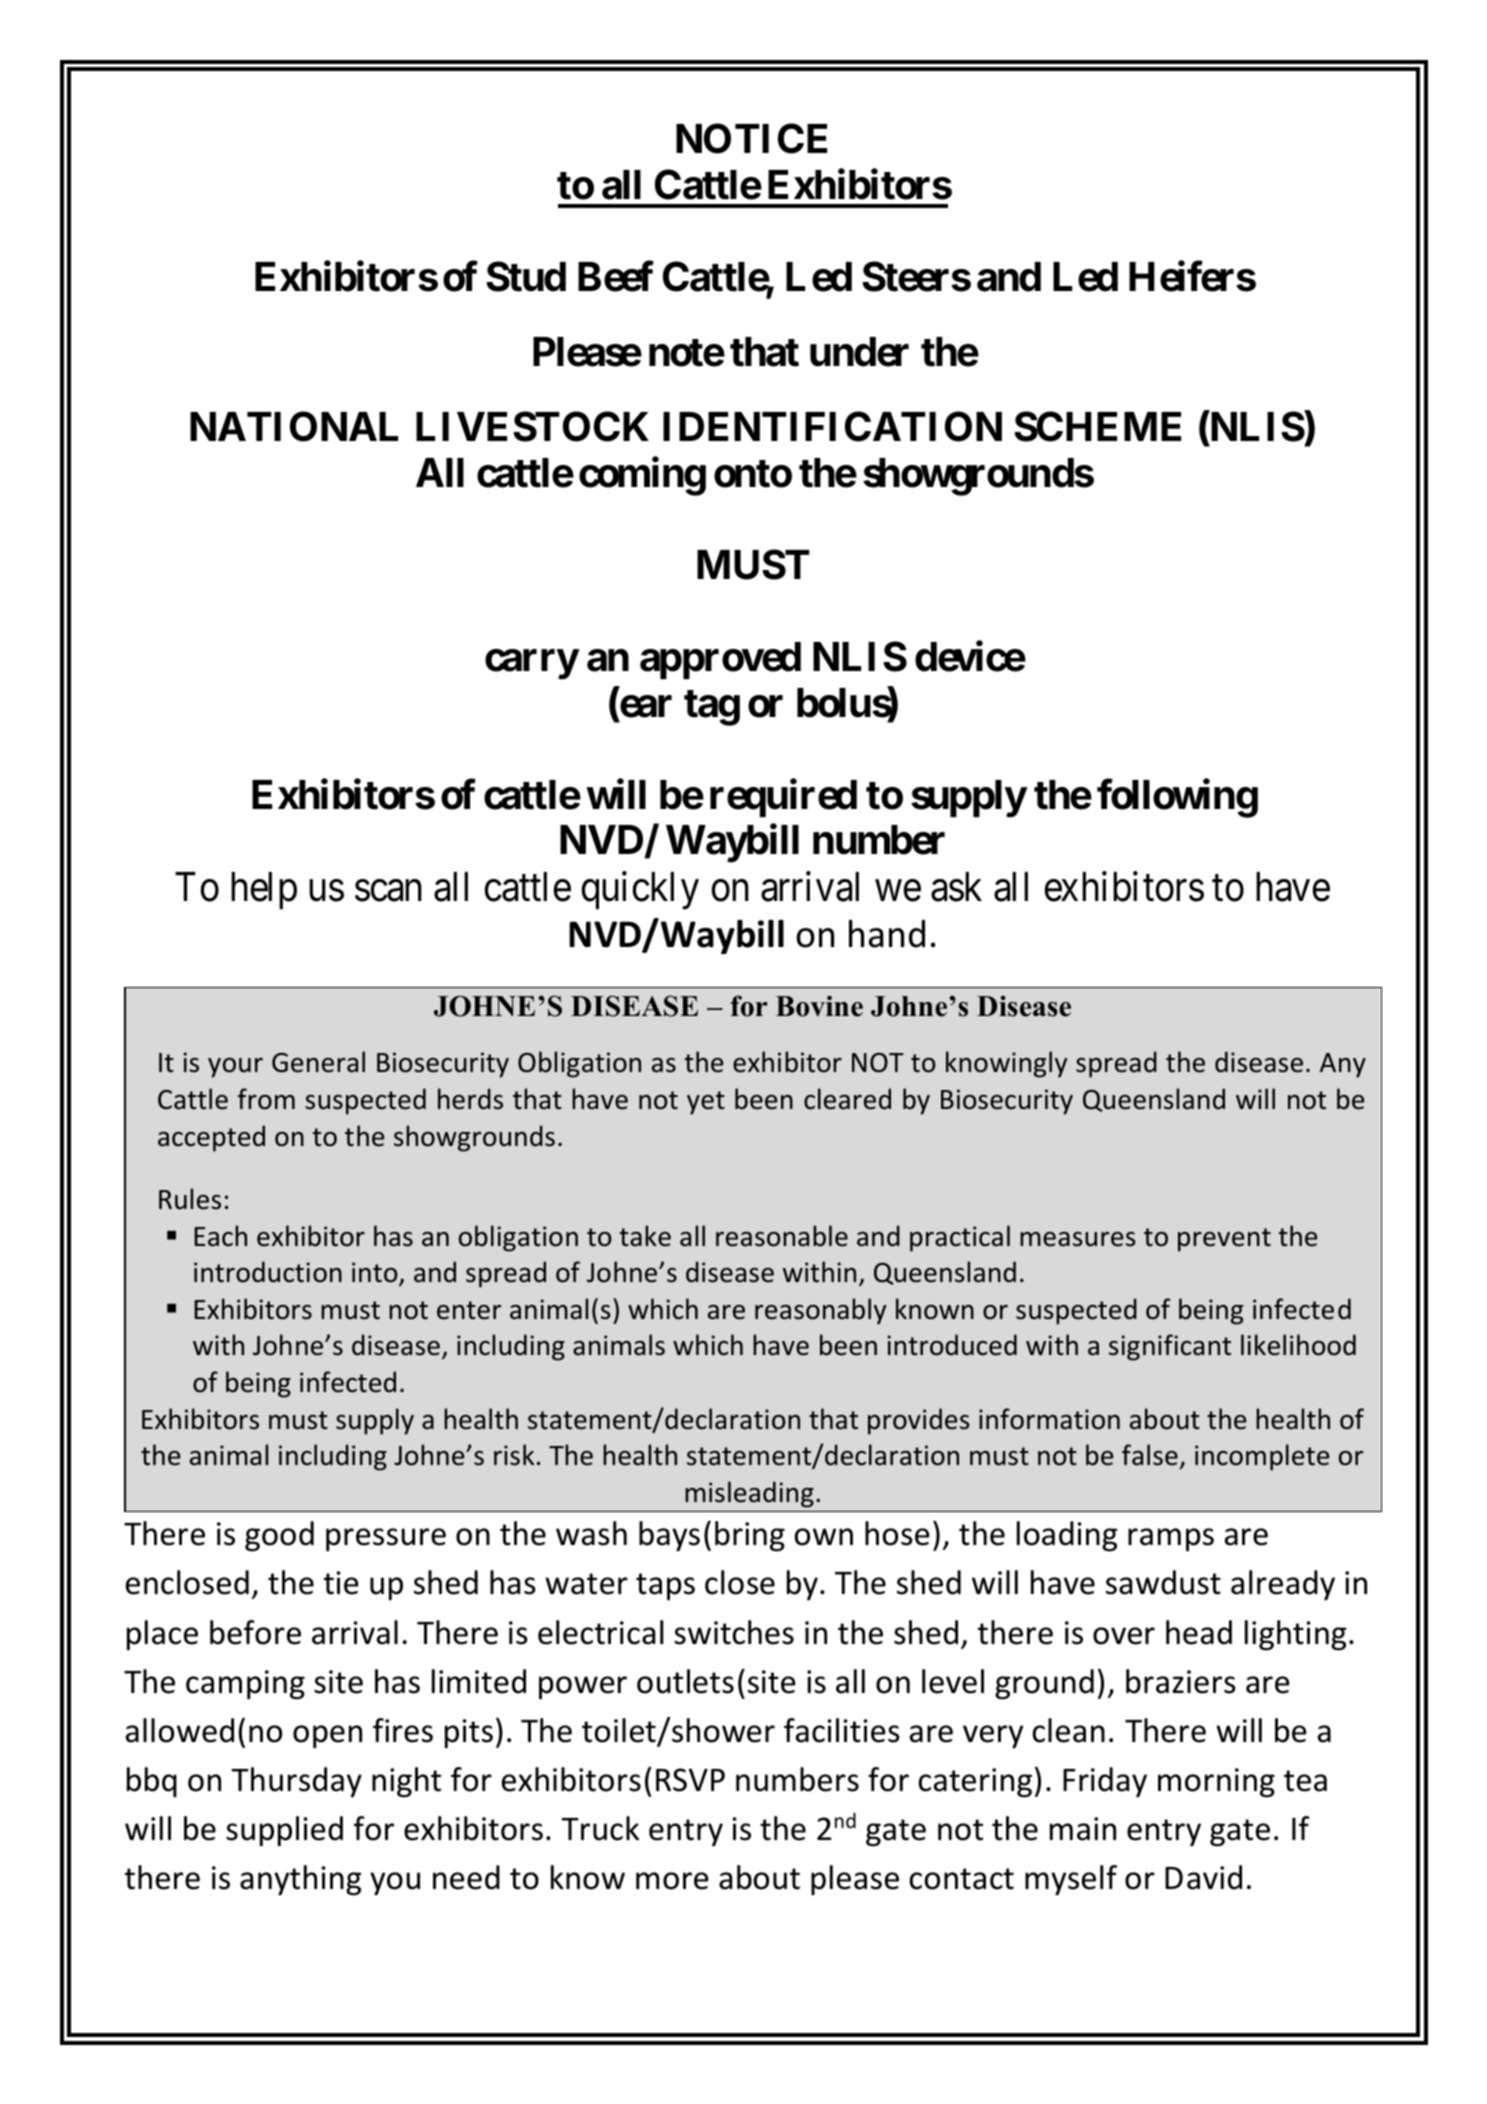  I want to click on supplied, so click(284, 1831).
